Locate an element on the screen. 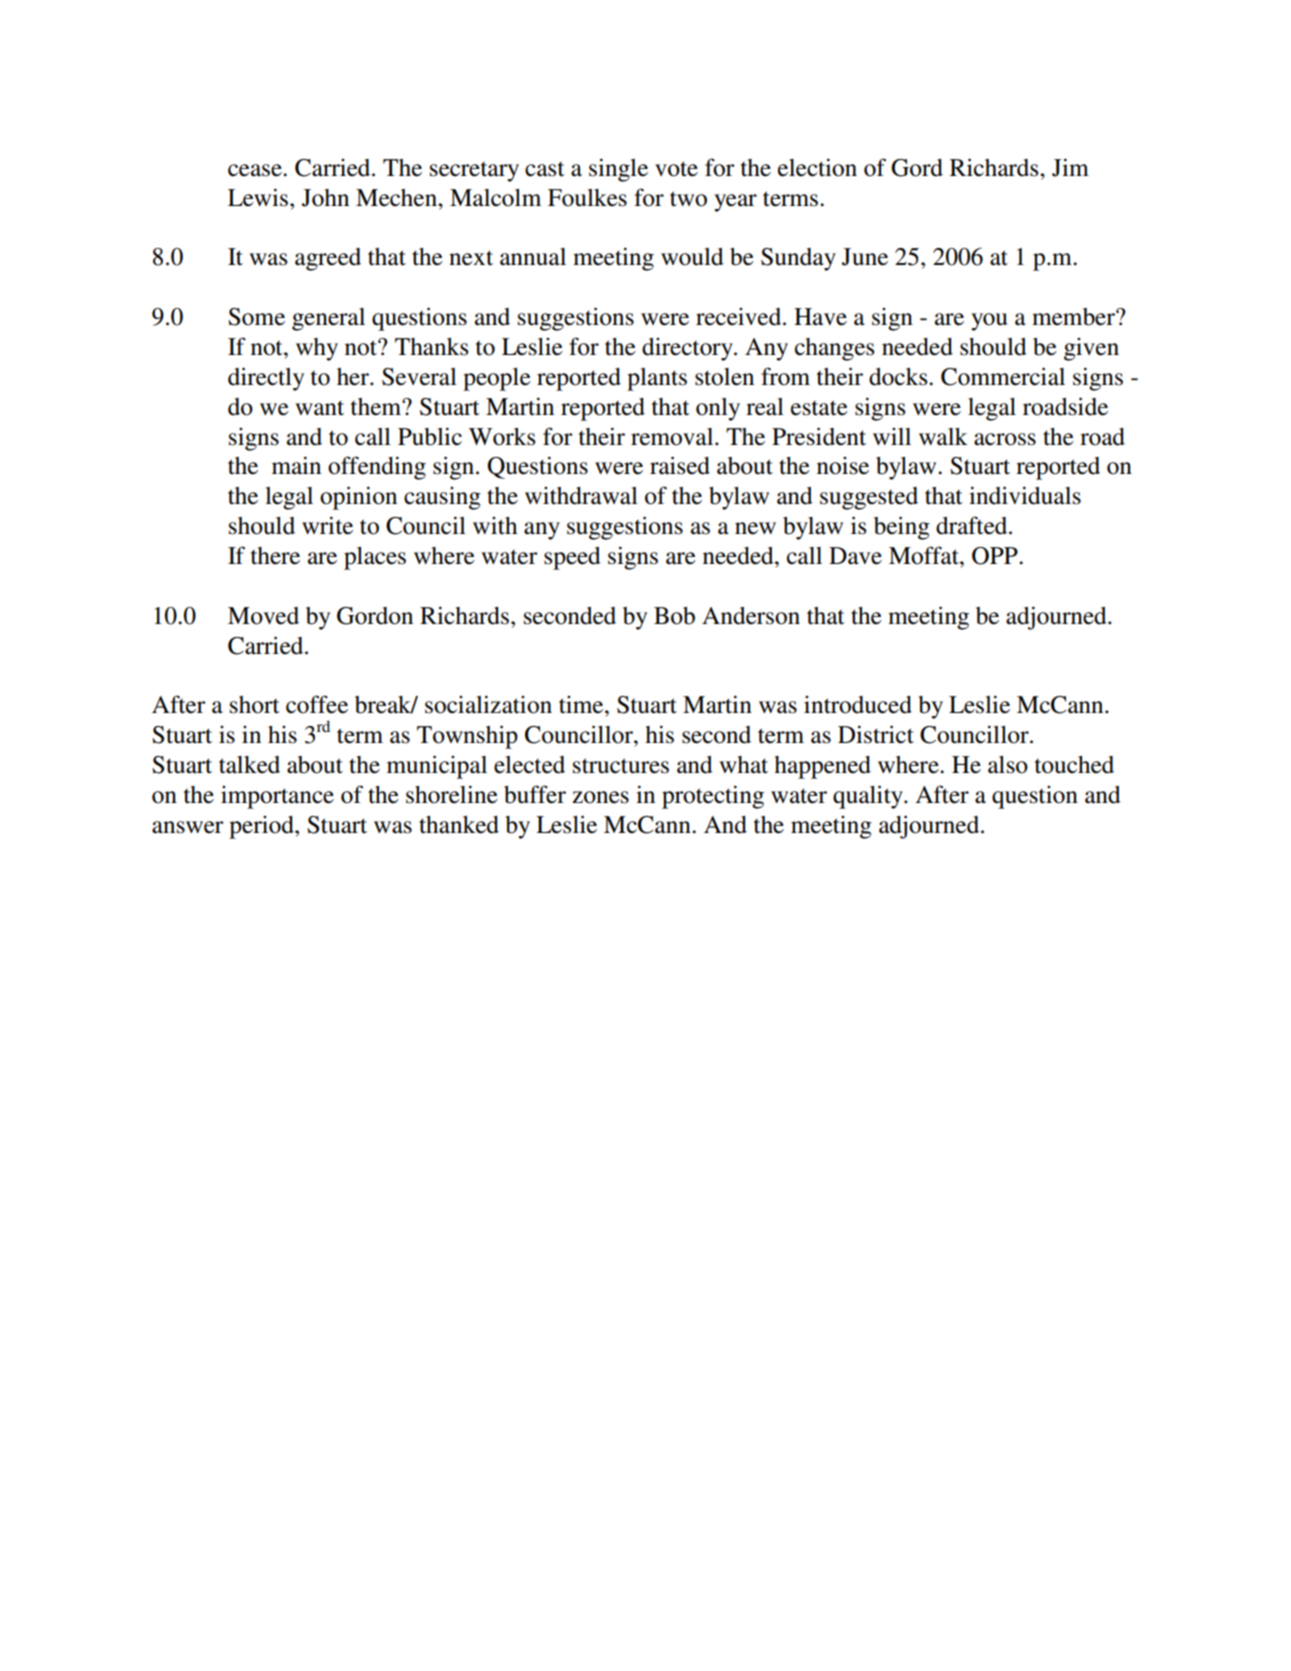 The image size is (1291, 1671). OPP is located at coordinates (996, 556).
